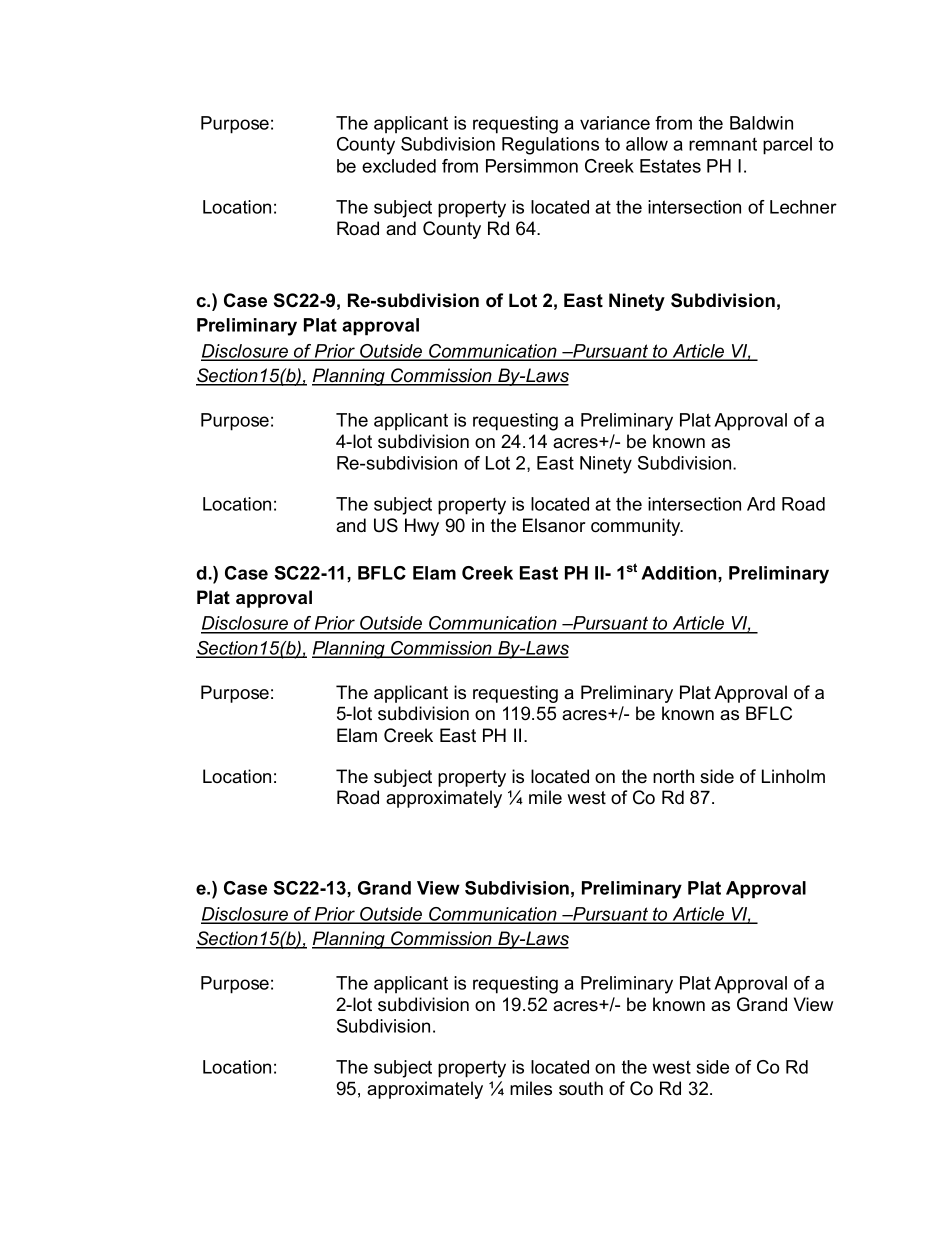 Image resolution: width=952 pixels, height=1233 pixels. I want to click on Persimmon, so click(532, 166).
